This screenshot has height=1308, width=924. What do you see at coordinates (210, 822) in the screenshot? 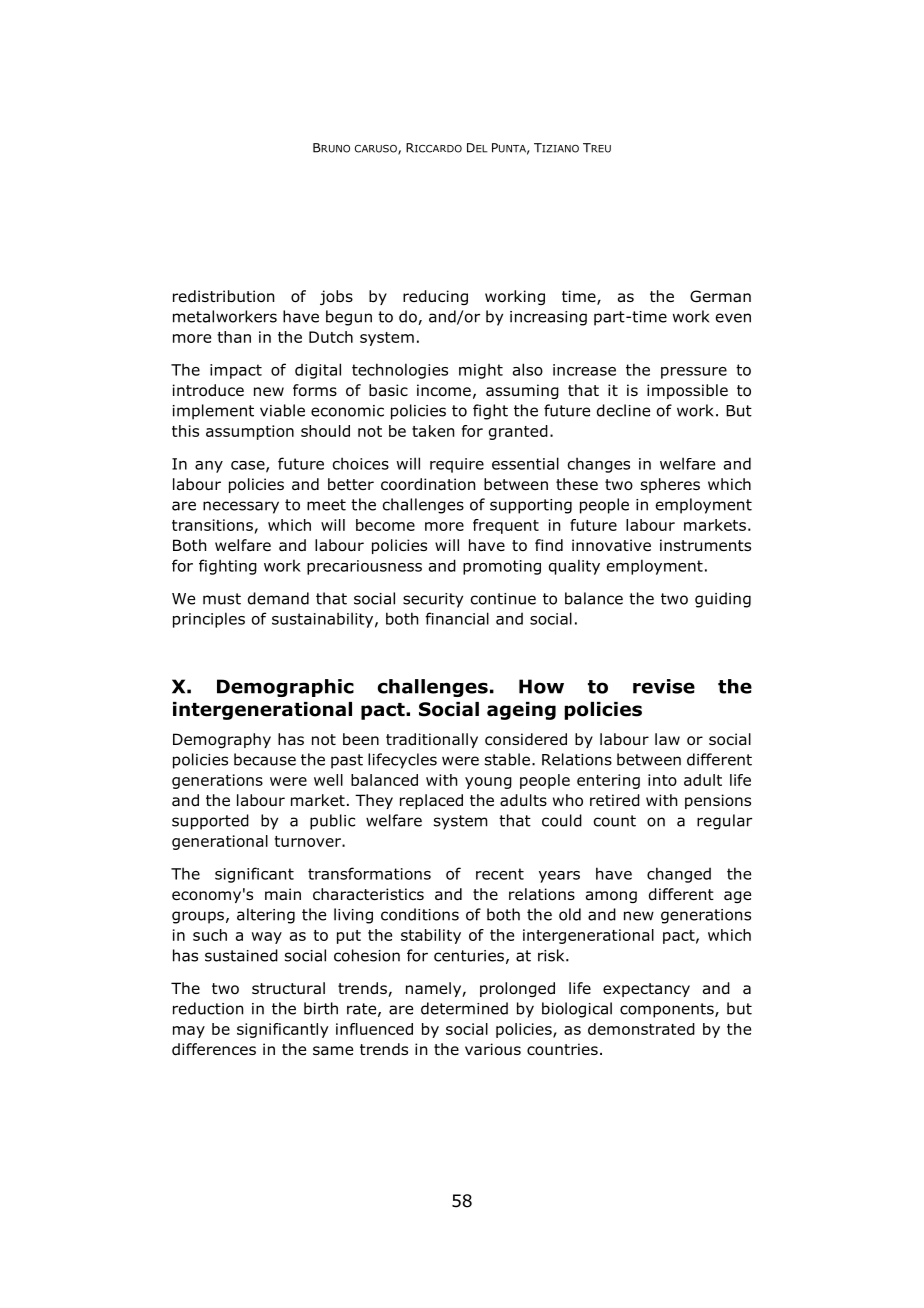
I see `supported` at bounding box center [210, 822].
